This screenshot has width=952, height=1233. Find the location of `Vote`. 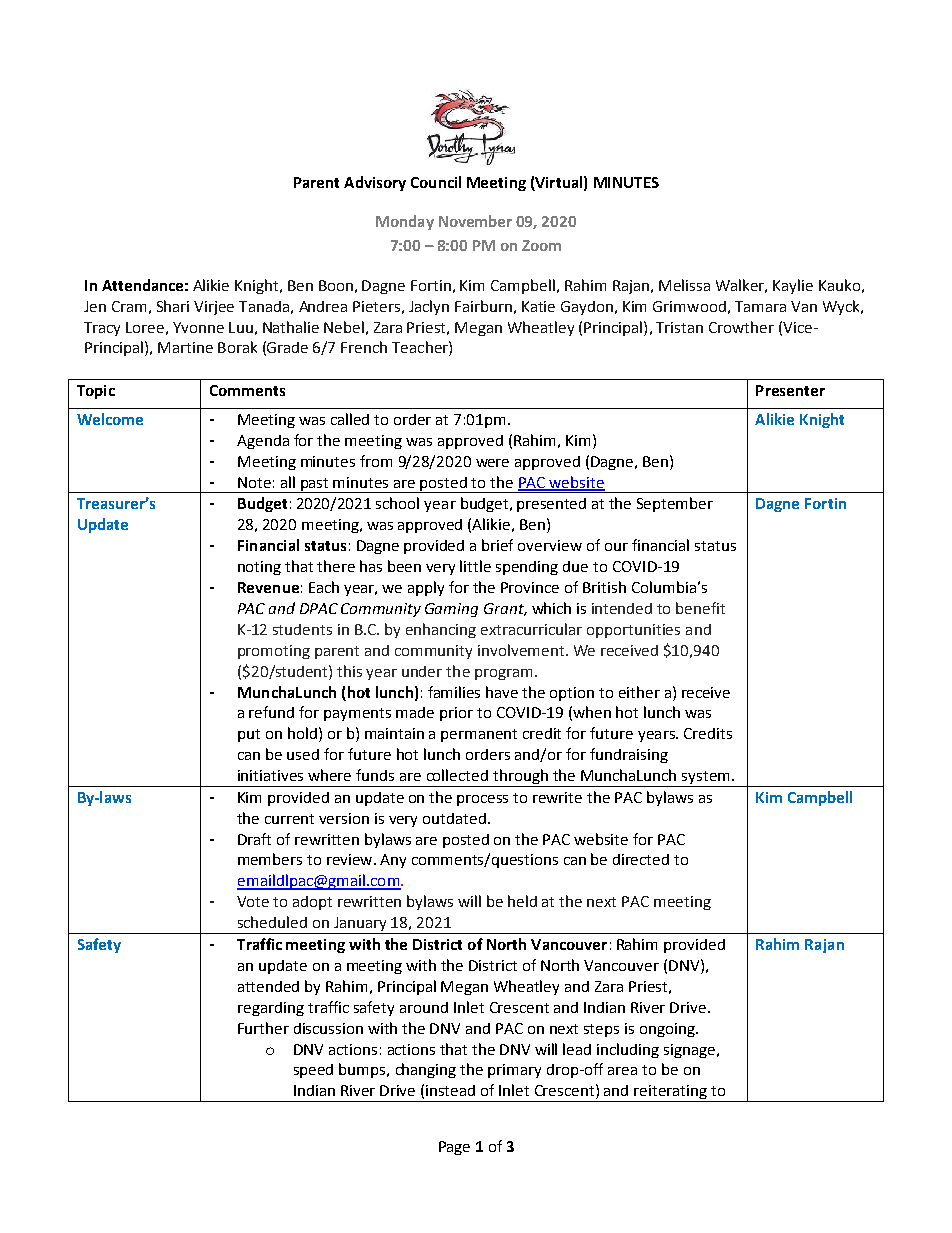

Vote is located at coordinates (253, 901).
